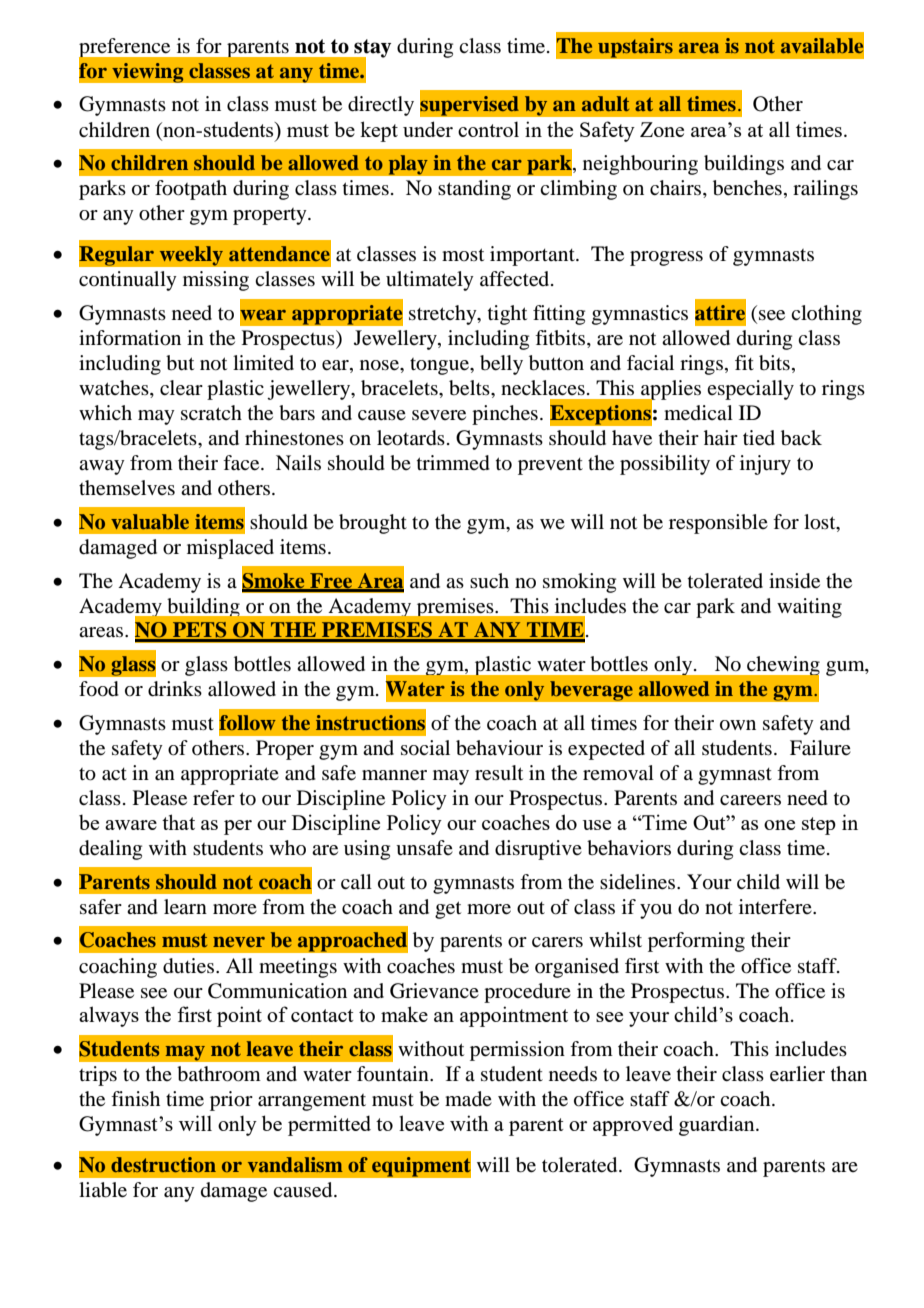 The height and width of the screenshot is (1308, 924). What do you see at coordinates (759, 438) in the screenshot?
I see `tied` at bounding box center [759, 438].
